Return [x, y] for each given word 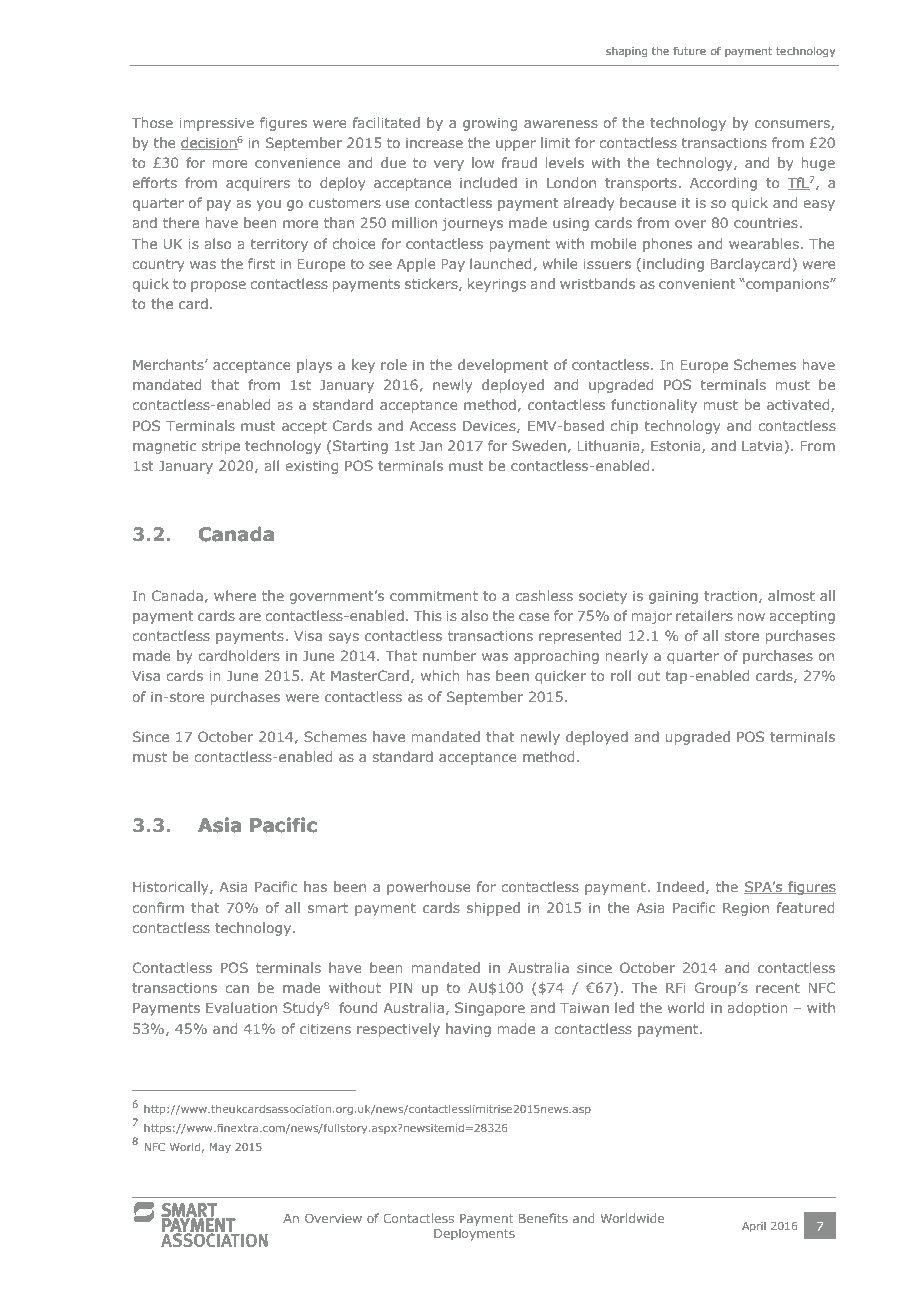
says [344, 638]
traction [730, 596]
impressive [217, 124]
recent [778, 988]
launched [500, 263]
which [440, 675]
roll [621, 675]
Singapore [490, 1009]
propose [218, 286]
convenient [697, 284]
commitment [434, 596]
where [235, 595]
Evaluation [241, 1007]
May [220, 1148]
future [689, 50]
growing [490, 124]
